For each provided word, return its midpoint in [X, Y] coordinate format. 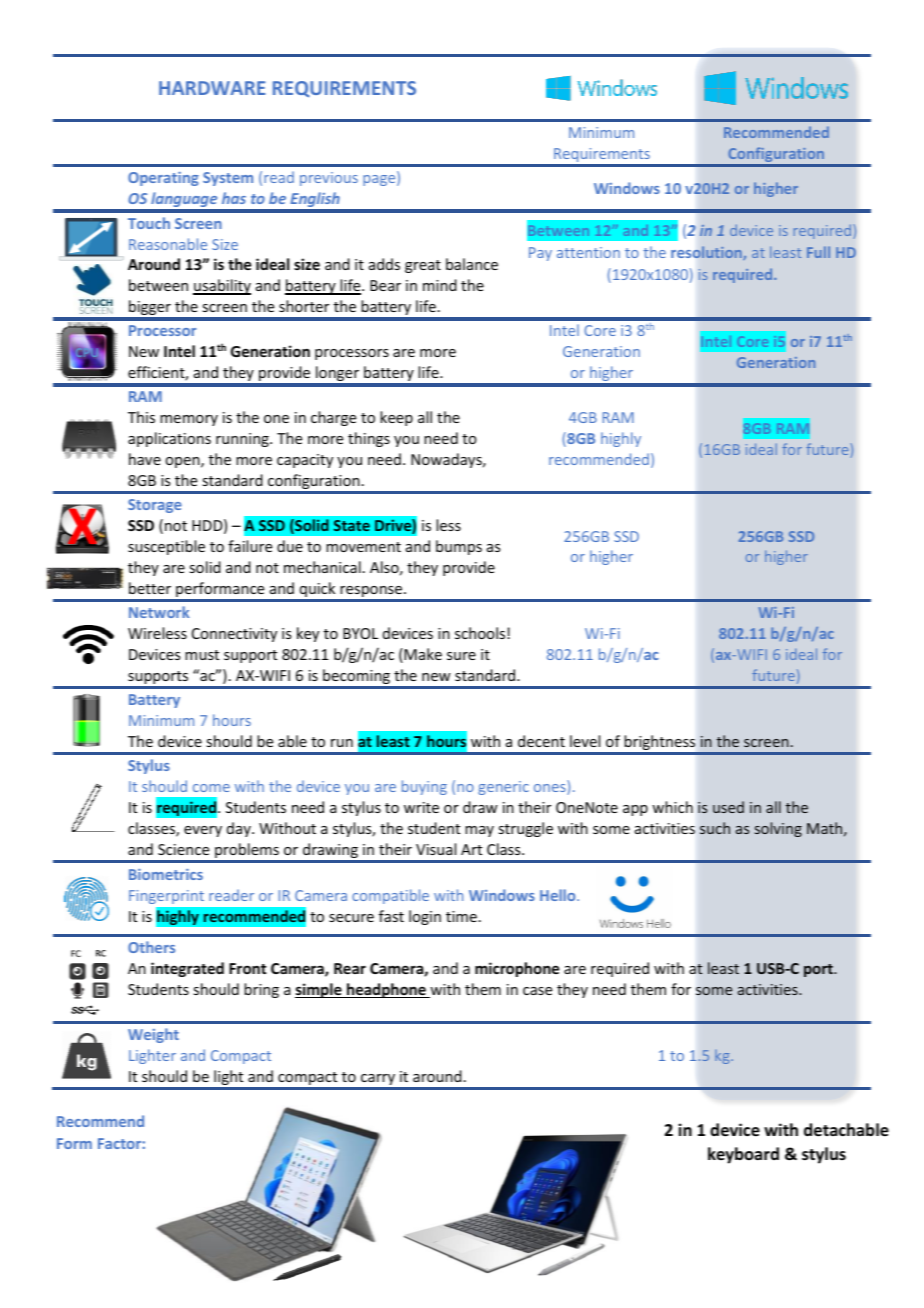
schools [481, 633]
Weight [153, 1035]
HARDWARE [212, 88]
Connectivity [234, 635]
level [585, 741]
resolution [707, 253]
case [537, 991]
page [380, 180]
